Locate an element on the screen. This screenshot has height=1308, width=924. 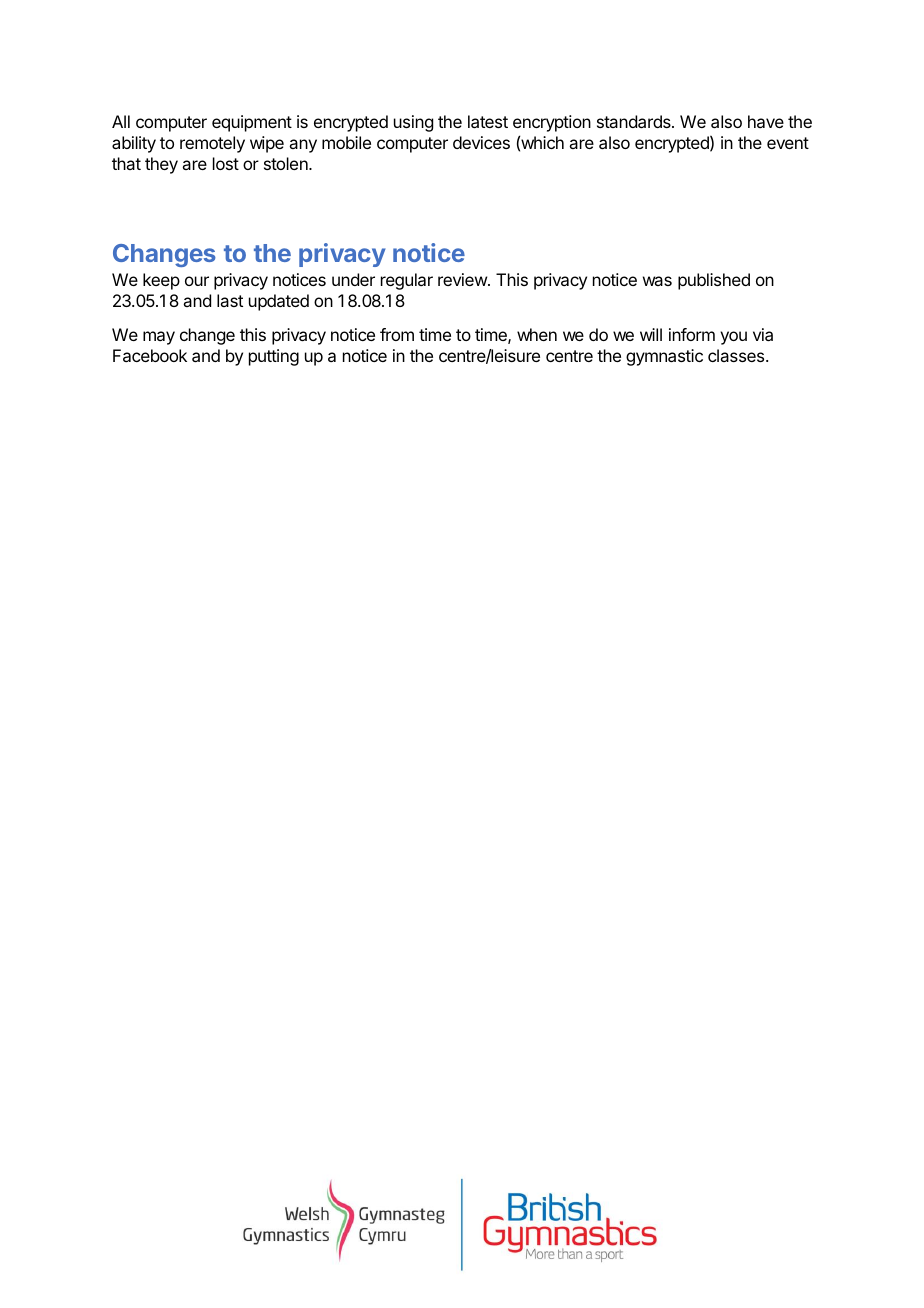
our is located at coordinates (197, 281).
